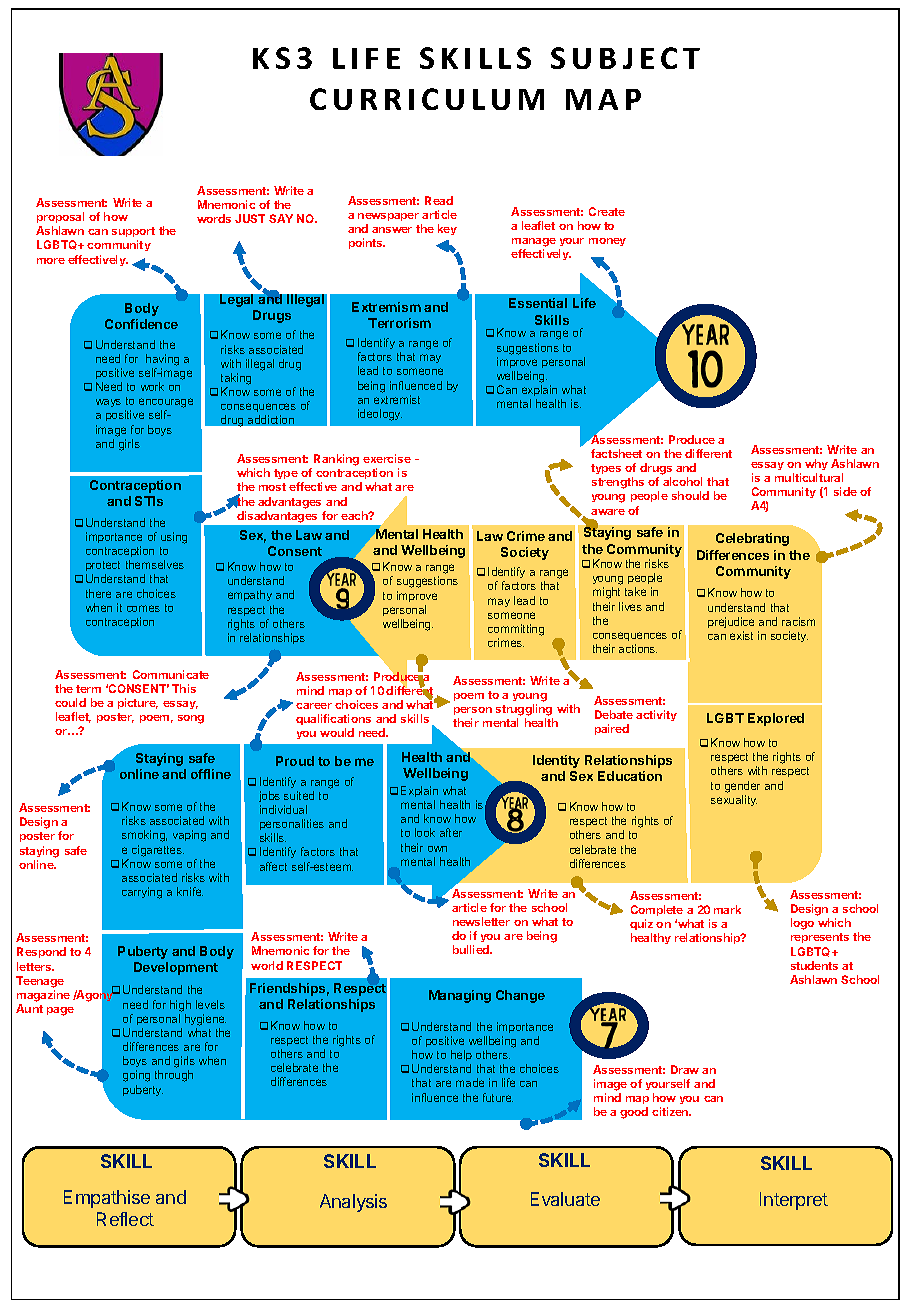 Image resolution: width=911 pixels, height=1316 pixels. Describe the element at coordinates (516, 630) in the document. I see `committing` at that location.
